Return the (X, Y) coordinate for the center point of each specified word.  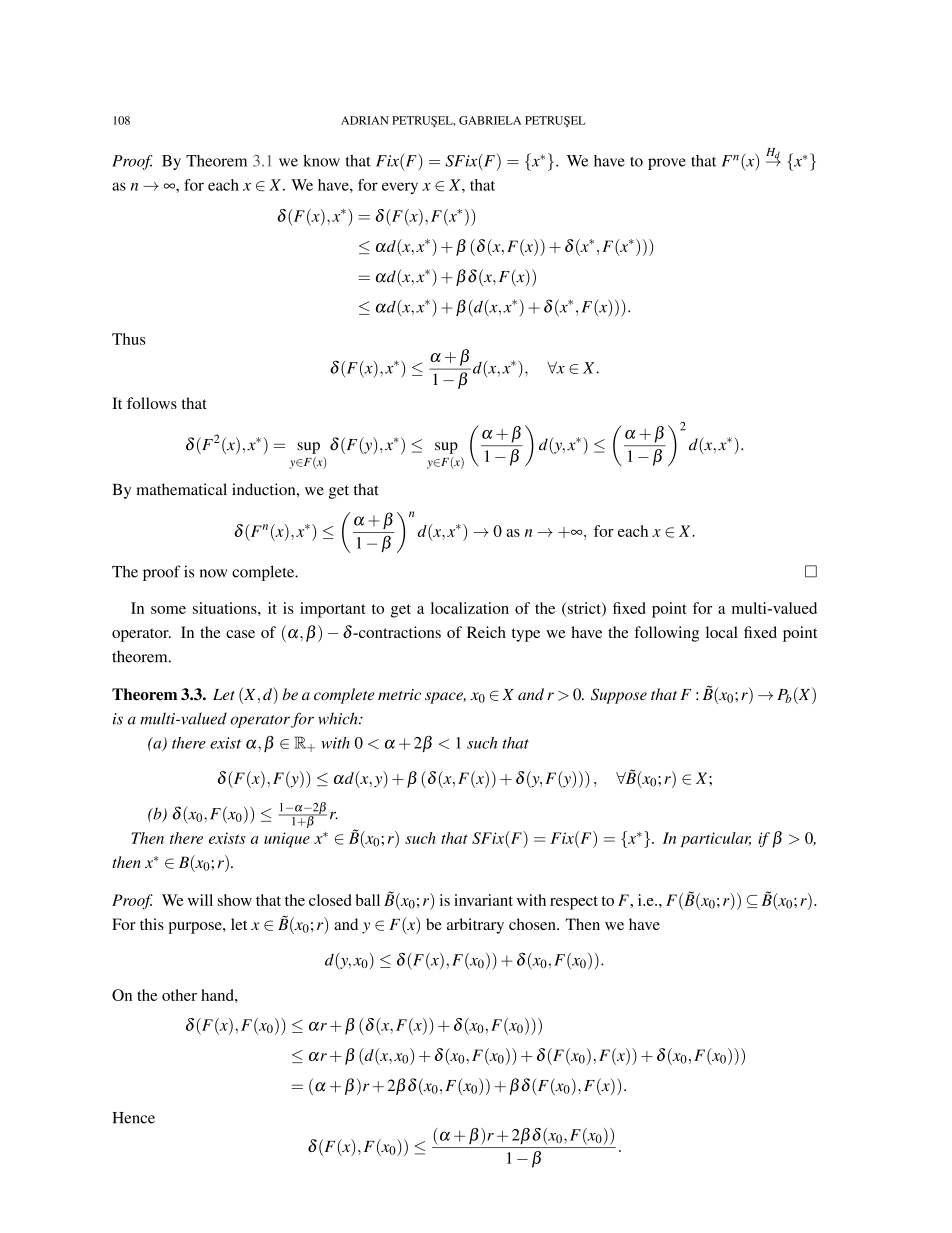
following (666, 634)
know (321, 161)
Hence (133, 1118)
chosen (533, 924)
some (168, 610)
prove (667, 164)
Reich (486, 632)
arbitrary (475, 926)
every (400, 188)
